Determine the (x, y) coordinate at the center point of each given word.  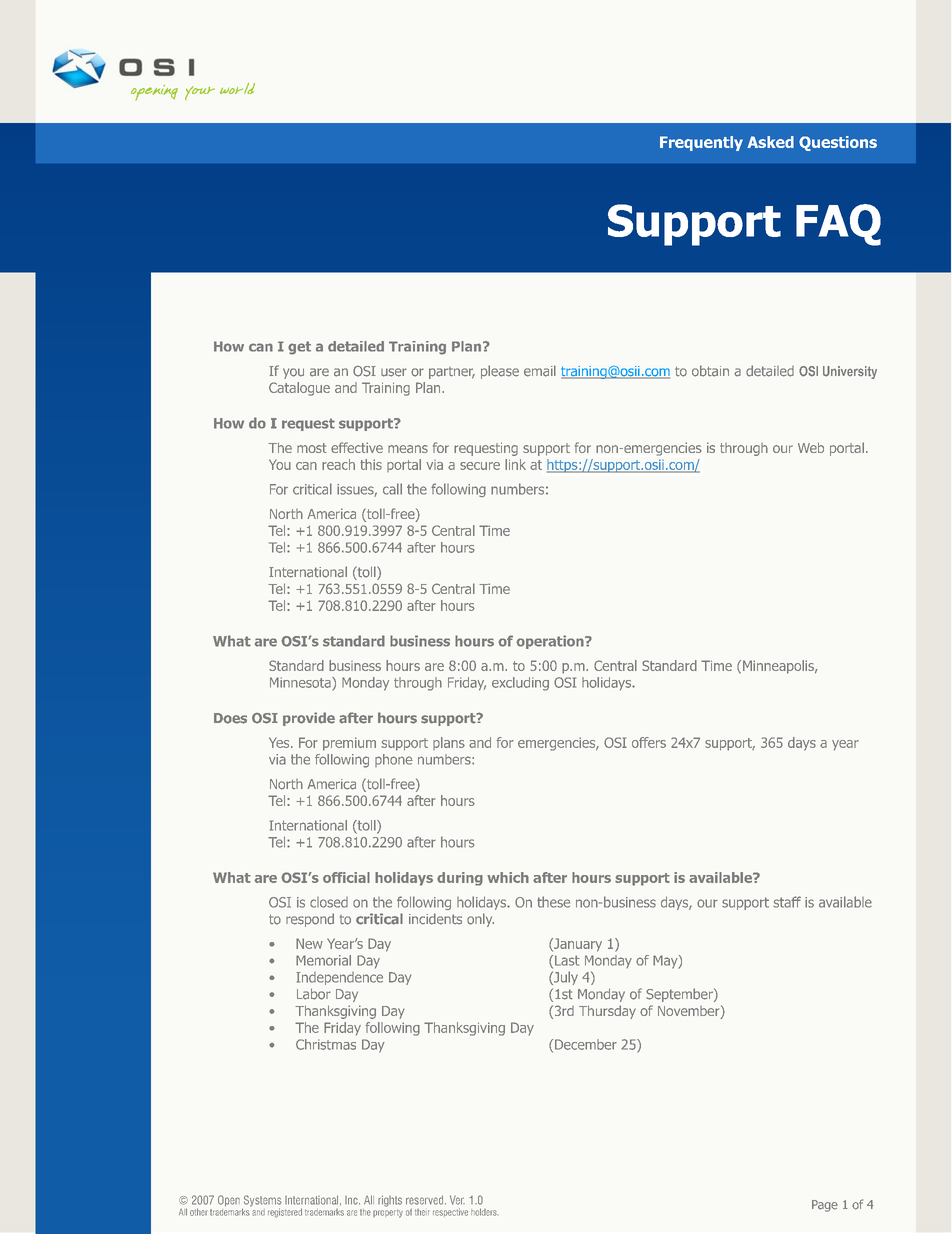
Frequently (701, 143)
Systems (262, 1202)
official (346, 877)
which (508, 877)
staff (787, 902)
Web (811, 447)
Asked (770, 142)
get (299, 348)
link (515, 464)
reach (338, 464)
